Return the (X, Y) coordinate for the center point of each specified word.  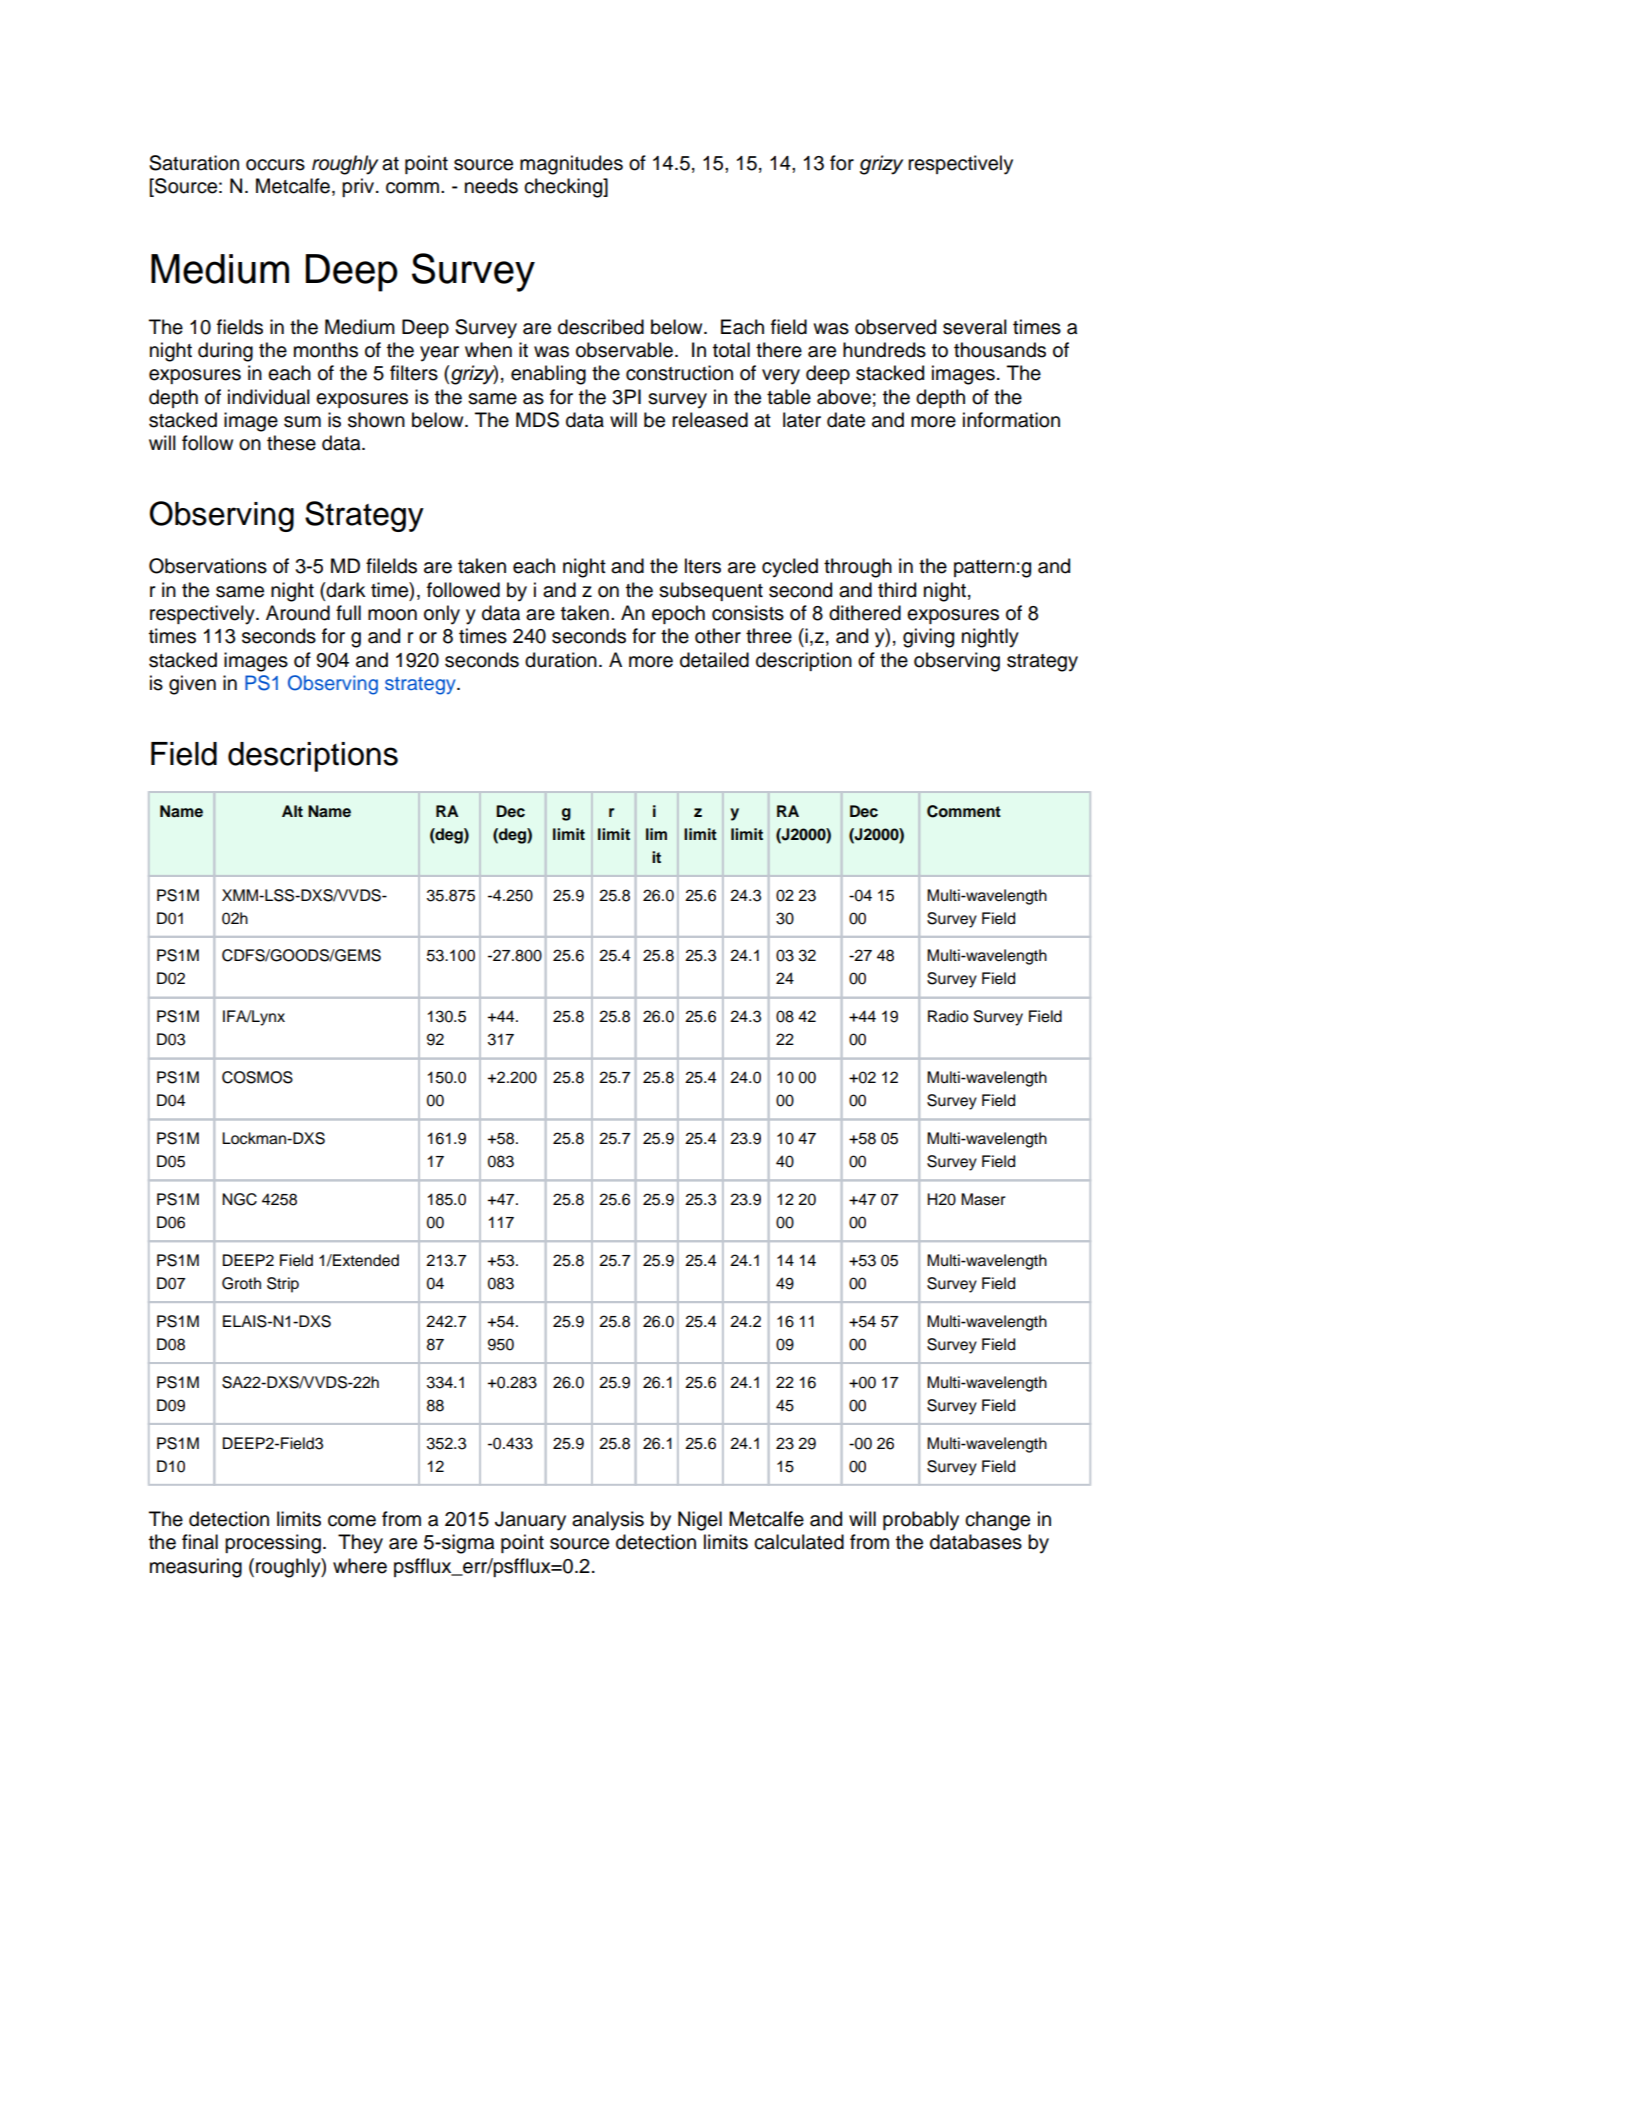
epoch (678, 614)
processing (273, 1544)
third (897, 590)
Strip (283, 1285)
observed (895, 327)
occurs (275, 165)
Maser (983, 1199)
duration (561, 660)
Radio (948, 1016)
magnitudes (571, 165)
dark (346, 590)
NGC (239, 1199)
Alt (292, 811)
